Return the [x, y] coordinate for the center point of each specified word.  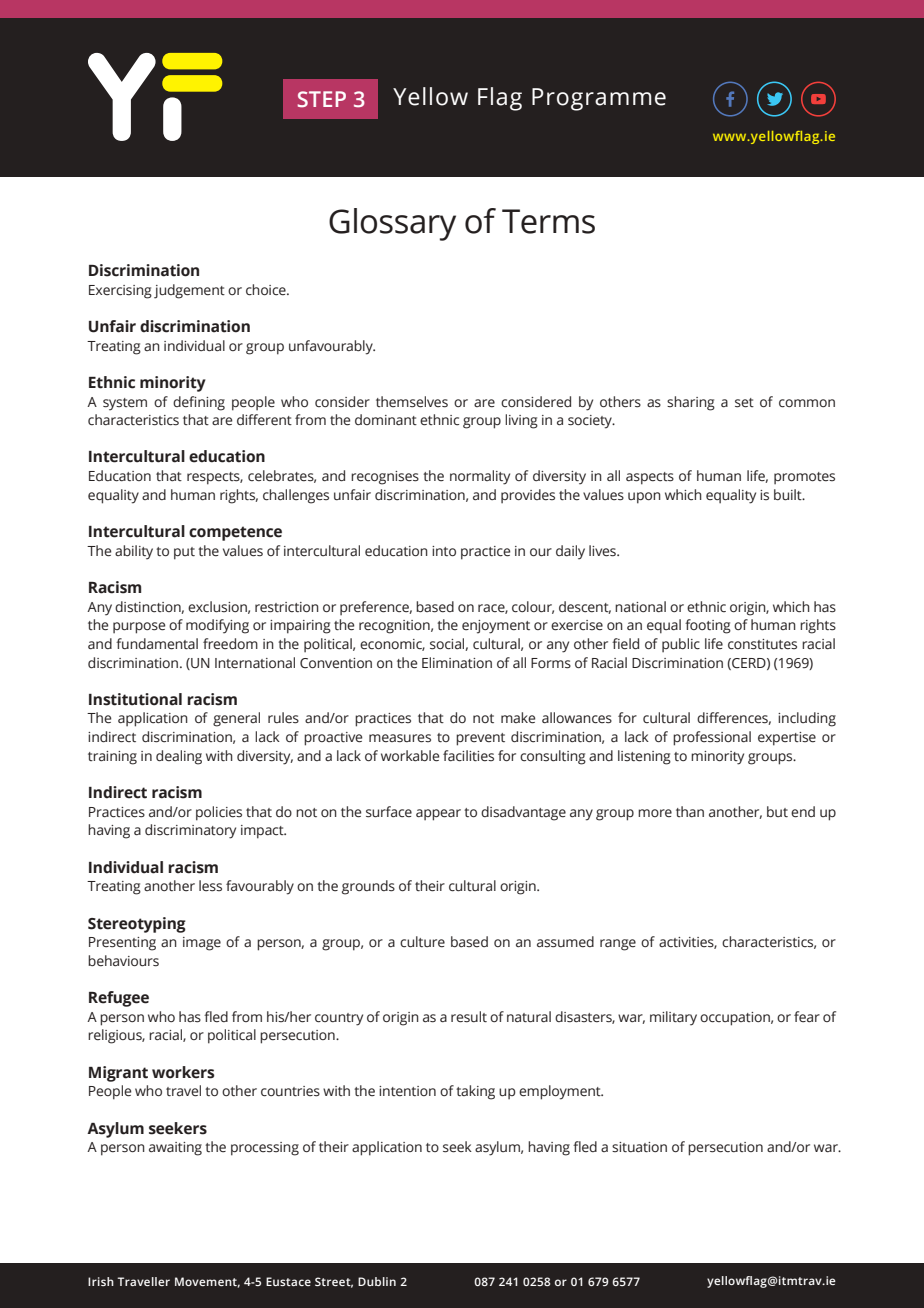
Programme [599, 99]
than [690, 811]
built [789, 495]
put [184, 553]
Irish [101, 1281]
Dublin [377, 1281]
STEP [322, 99]
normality [480, 477]
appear [438, 815]
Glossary [392, 224]
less [210, 886]
